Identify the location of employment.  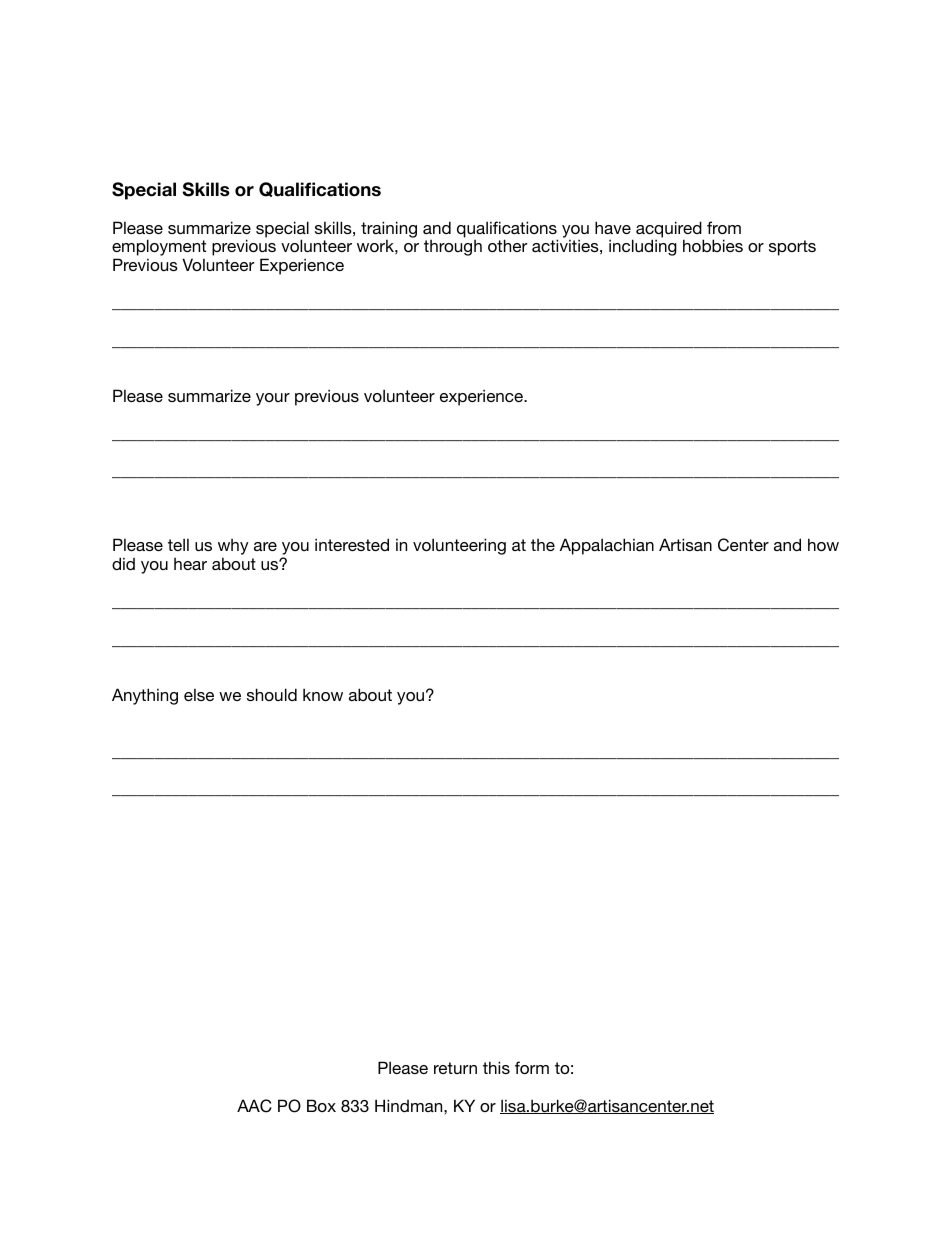
(159, 249).
